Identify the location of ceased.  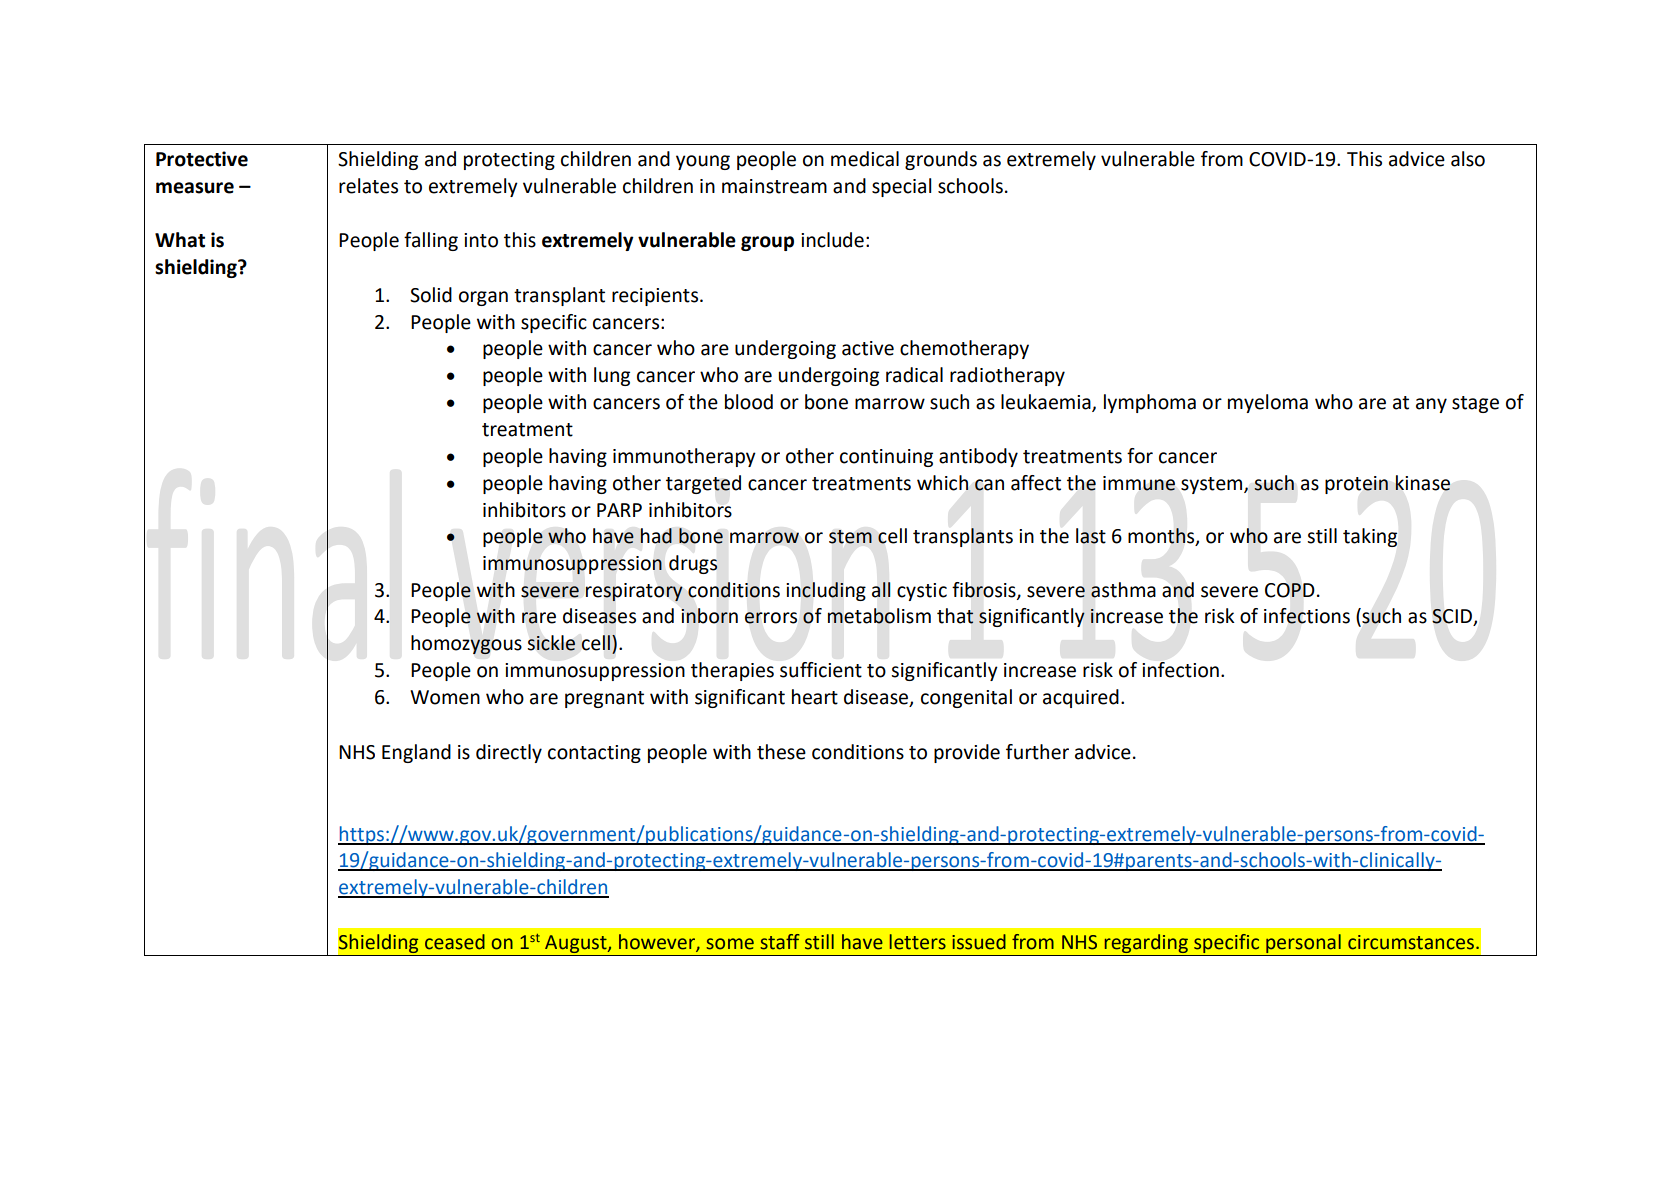
(455, 942).
